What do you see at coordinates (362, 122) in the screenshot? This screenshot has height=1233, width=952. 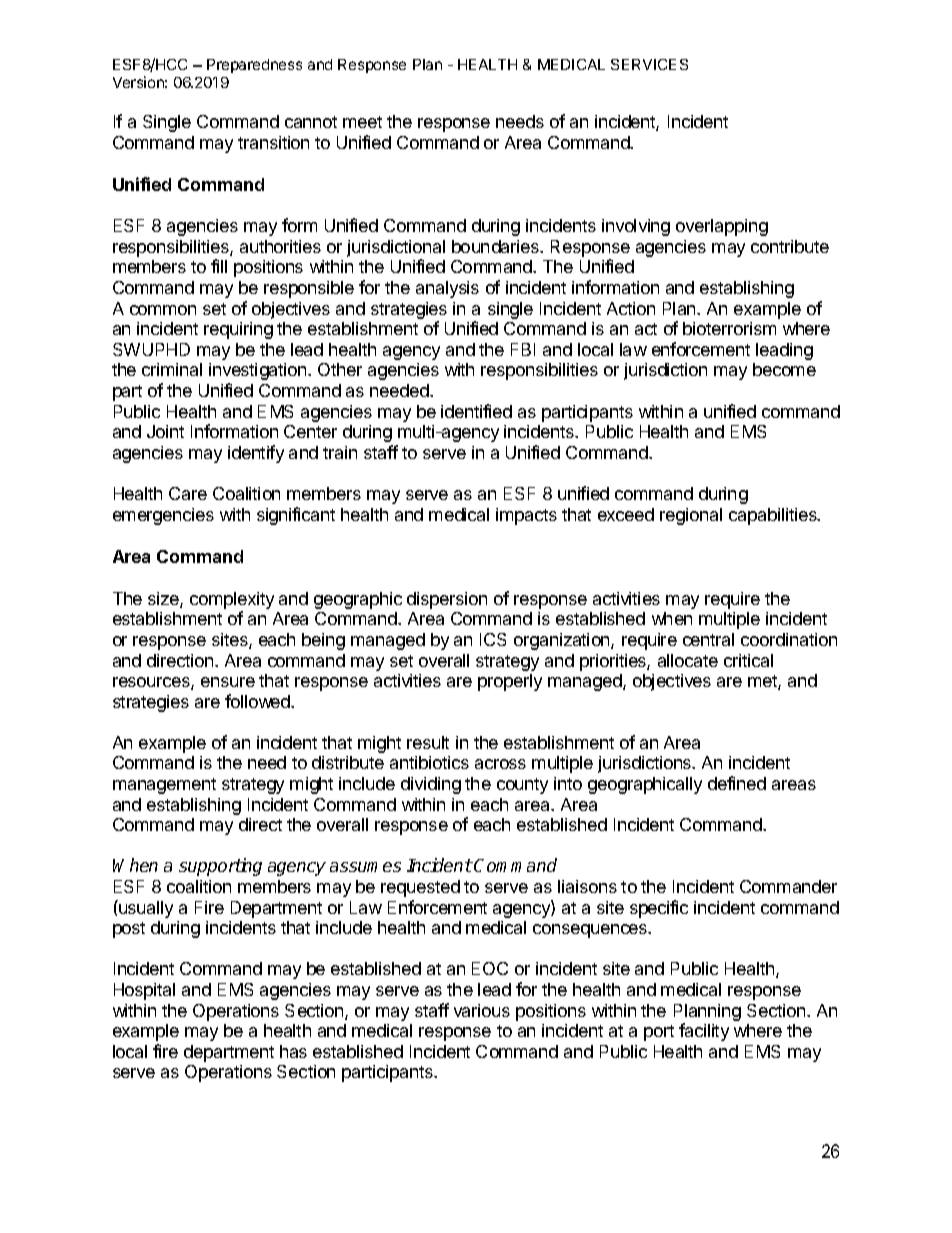 I see `meet` at bounding box center [362, 122].
